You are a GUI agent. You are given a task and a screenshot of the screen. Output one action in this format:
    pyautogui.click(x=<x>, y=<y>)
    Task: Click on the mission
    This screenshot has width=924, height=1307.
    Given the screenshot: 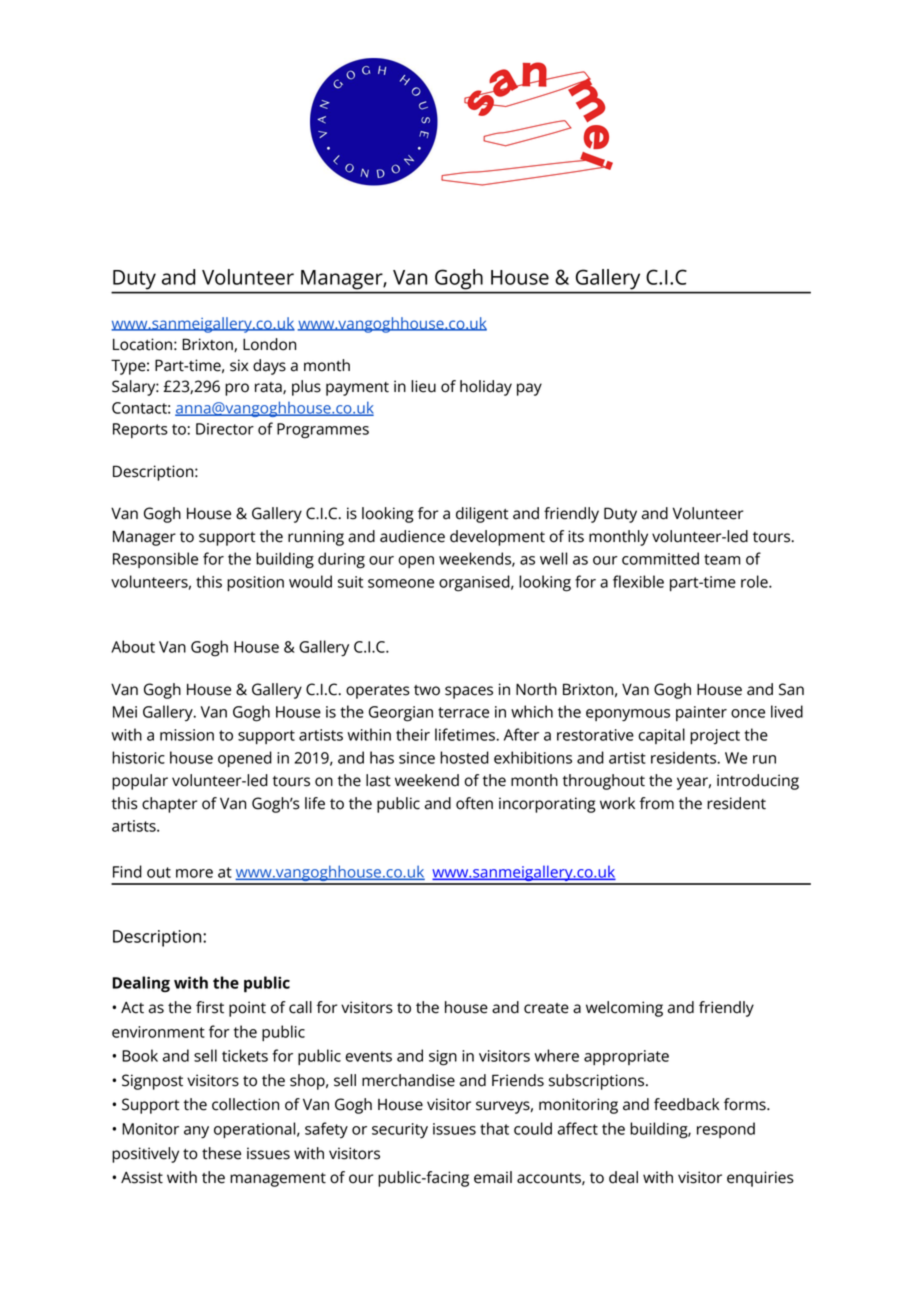 What is the action you would take?
    pyautogui.click(x=187, y=735)
